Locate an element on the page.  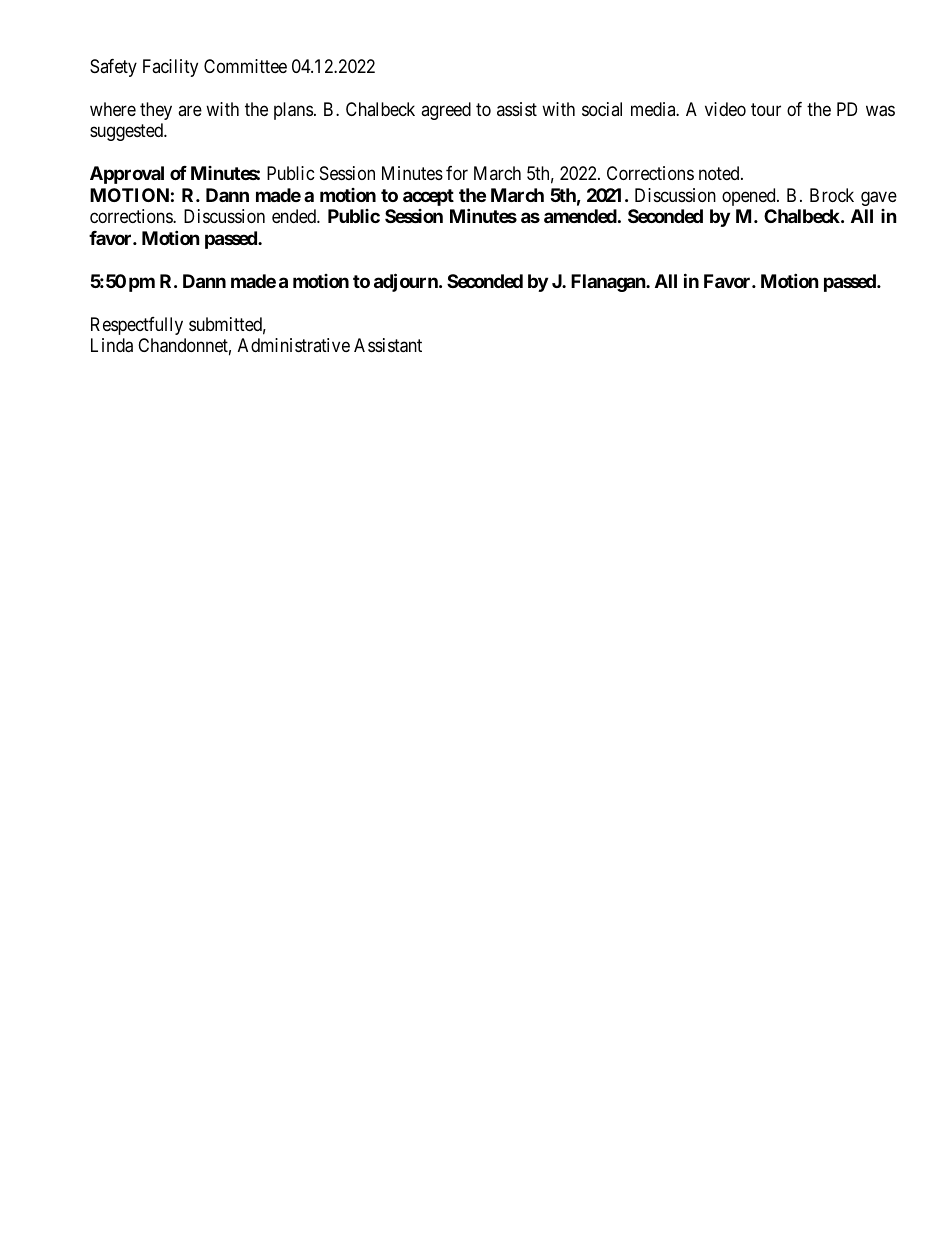
Facility is located at coordinates (170, 68).
